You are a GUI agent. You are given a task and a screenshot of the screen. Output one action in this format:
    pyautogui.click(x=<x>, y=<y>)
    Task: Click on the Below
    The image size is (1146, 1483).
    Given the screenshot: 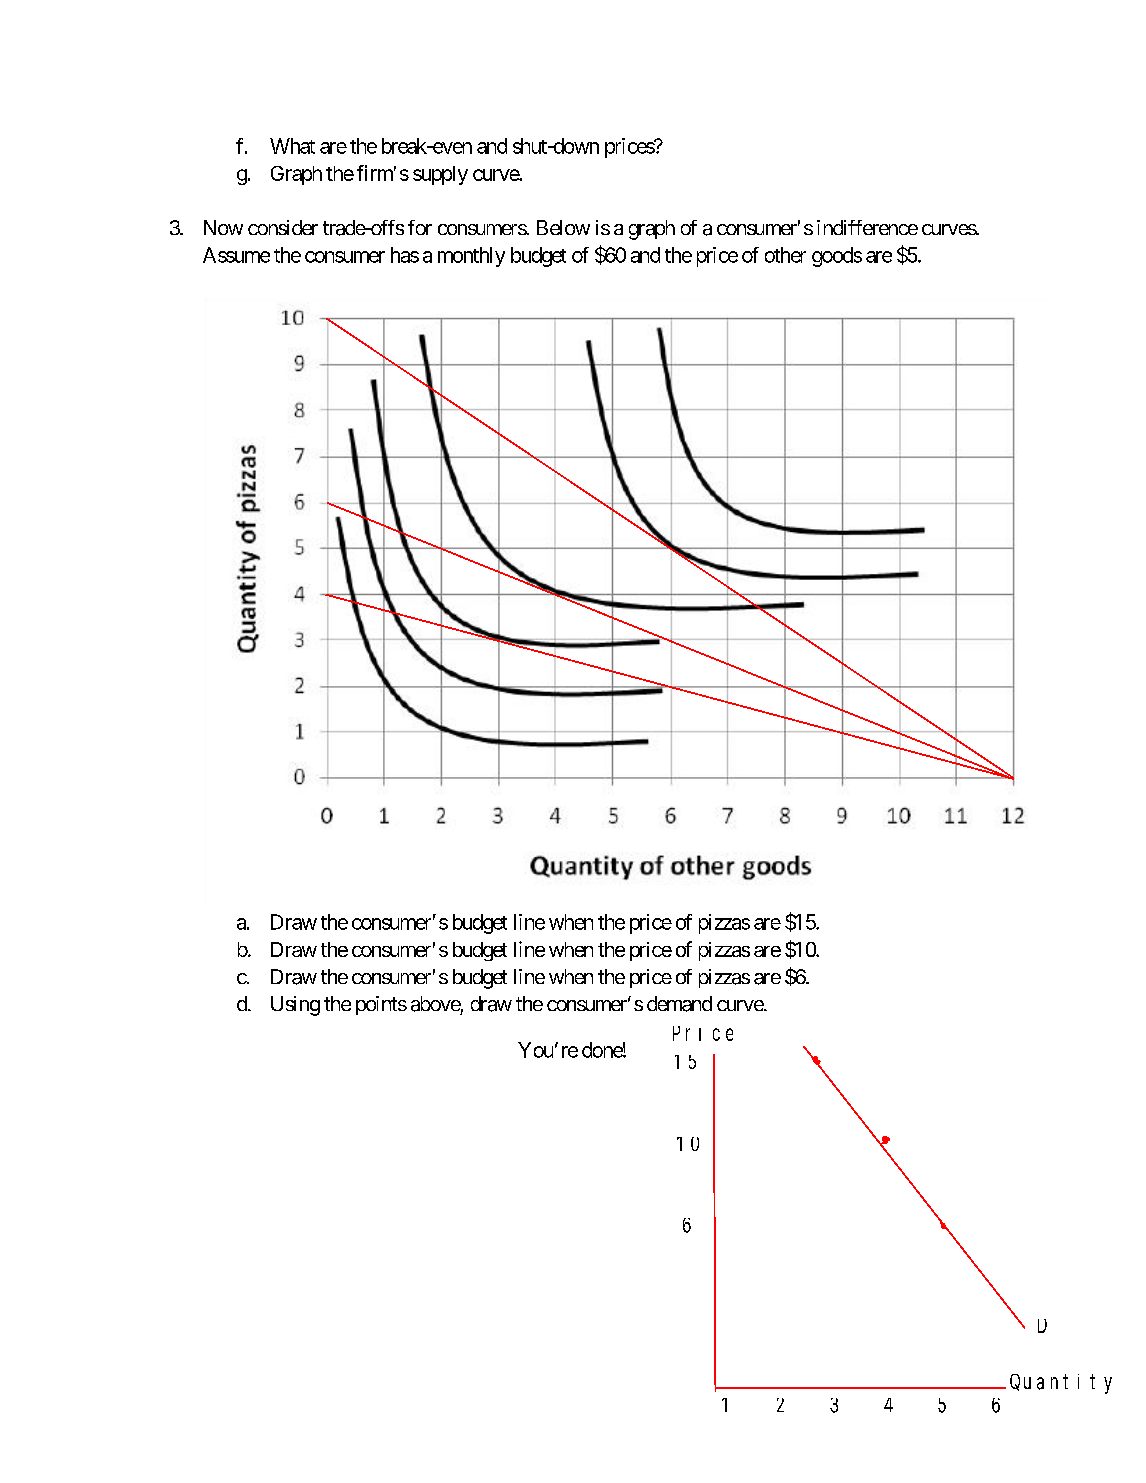 What is the action you would take?
    pyautogui.click(x=563, y=227)
